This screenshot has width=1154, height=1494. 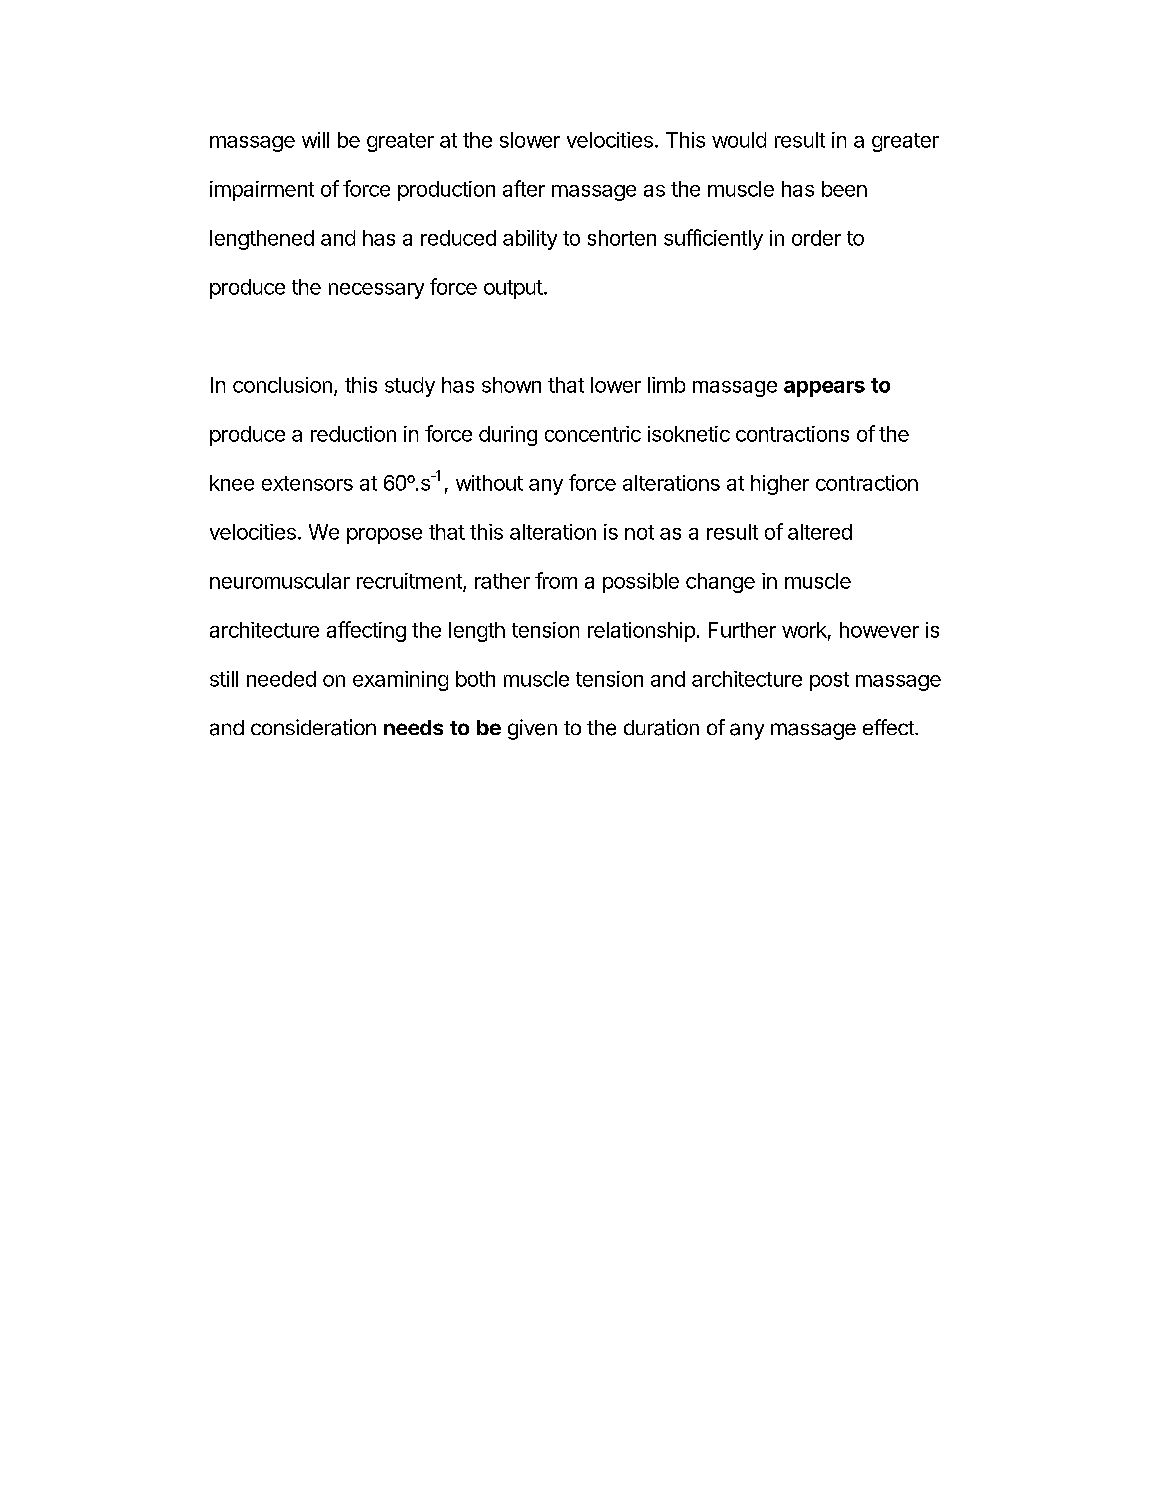 What do you see at coordinates (824, 389) in the screenshot?
I see `appears` at bounding box center [824, 389].
